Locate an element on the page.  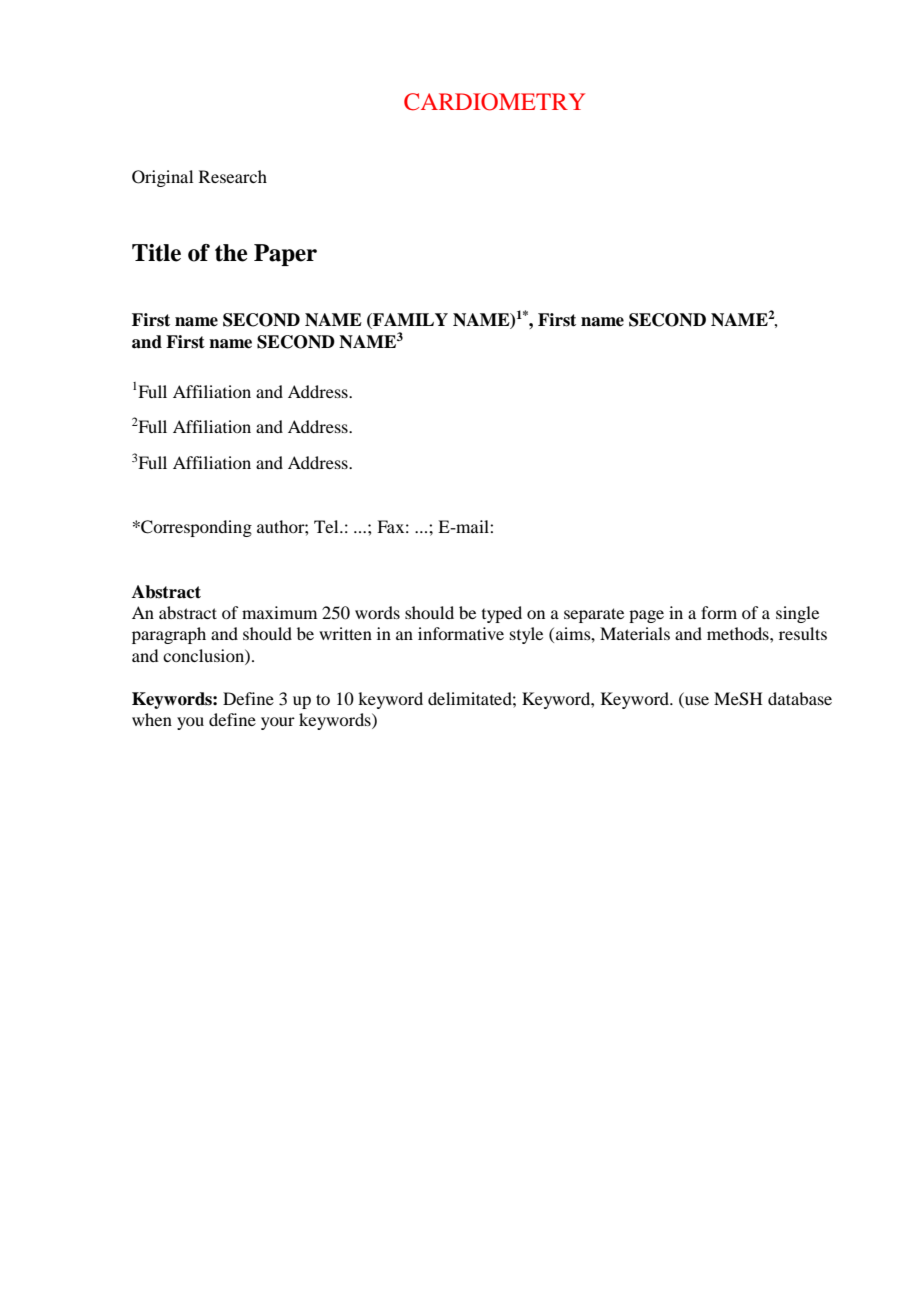
maximum is located at coordinates (279, 612).
